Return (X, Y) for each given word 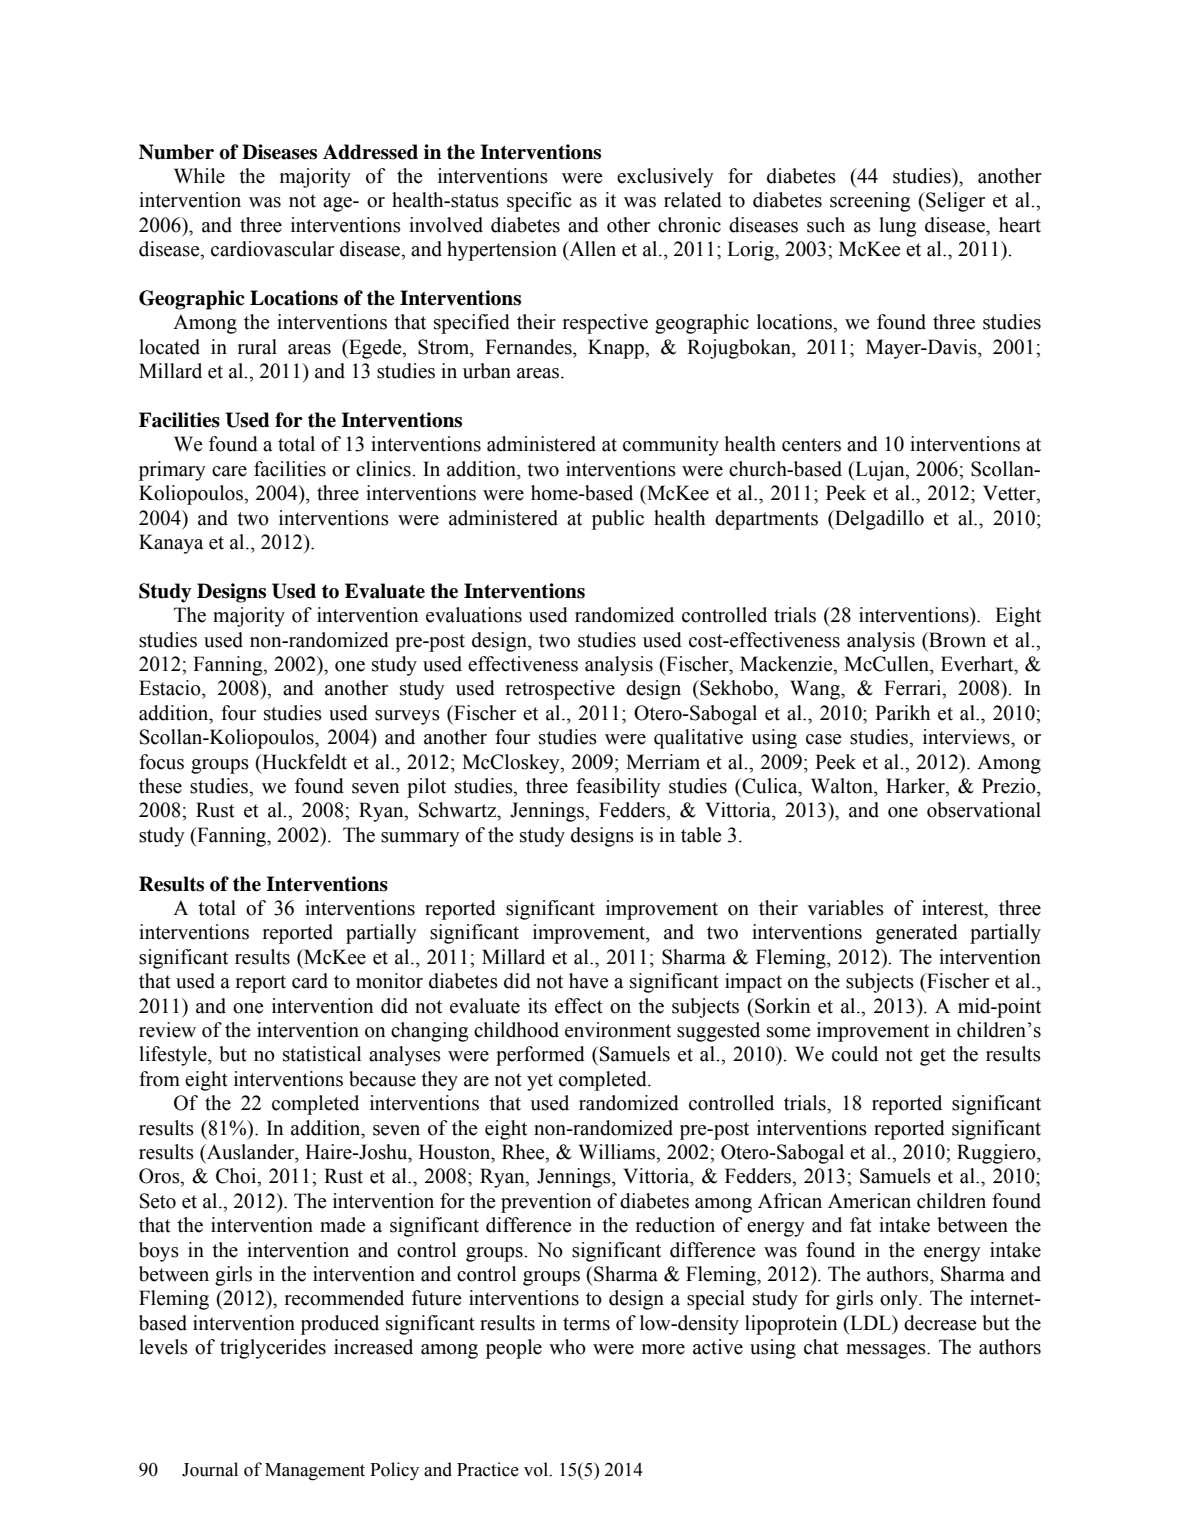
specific (539, 202)
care (229, 471)
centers (811, 445)
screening (870, 202)
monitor (389, 981)
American (869, 1201)
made (343, 1225)
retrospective (560, 690)
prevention (546, 1203)
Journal (210, 1469)
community (671, 446)
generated (917, 934)
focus (161, 762)
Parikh (902, 713)
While (199, 176)
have (589, 981)
